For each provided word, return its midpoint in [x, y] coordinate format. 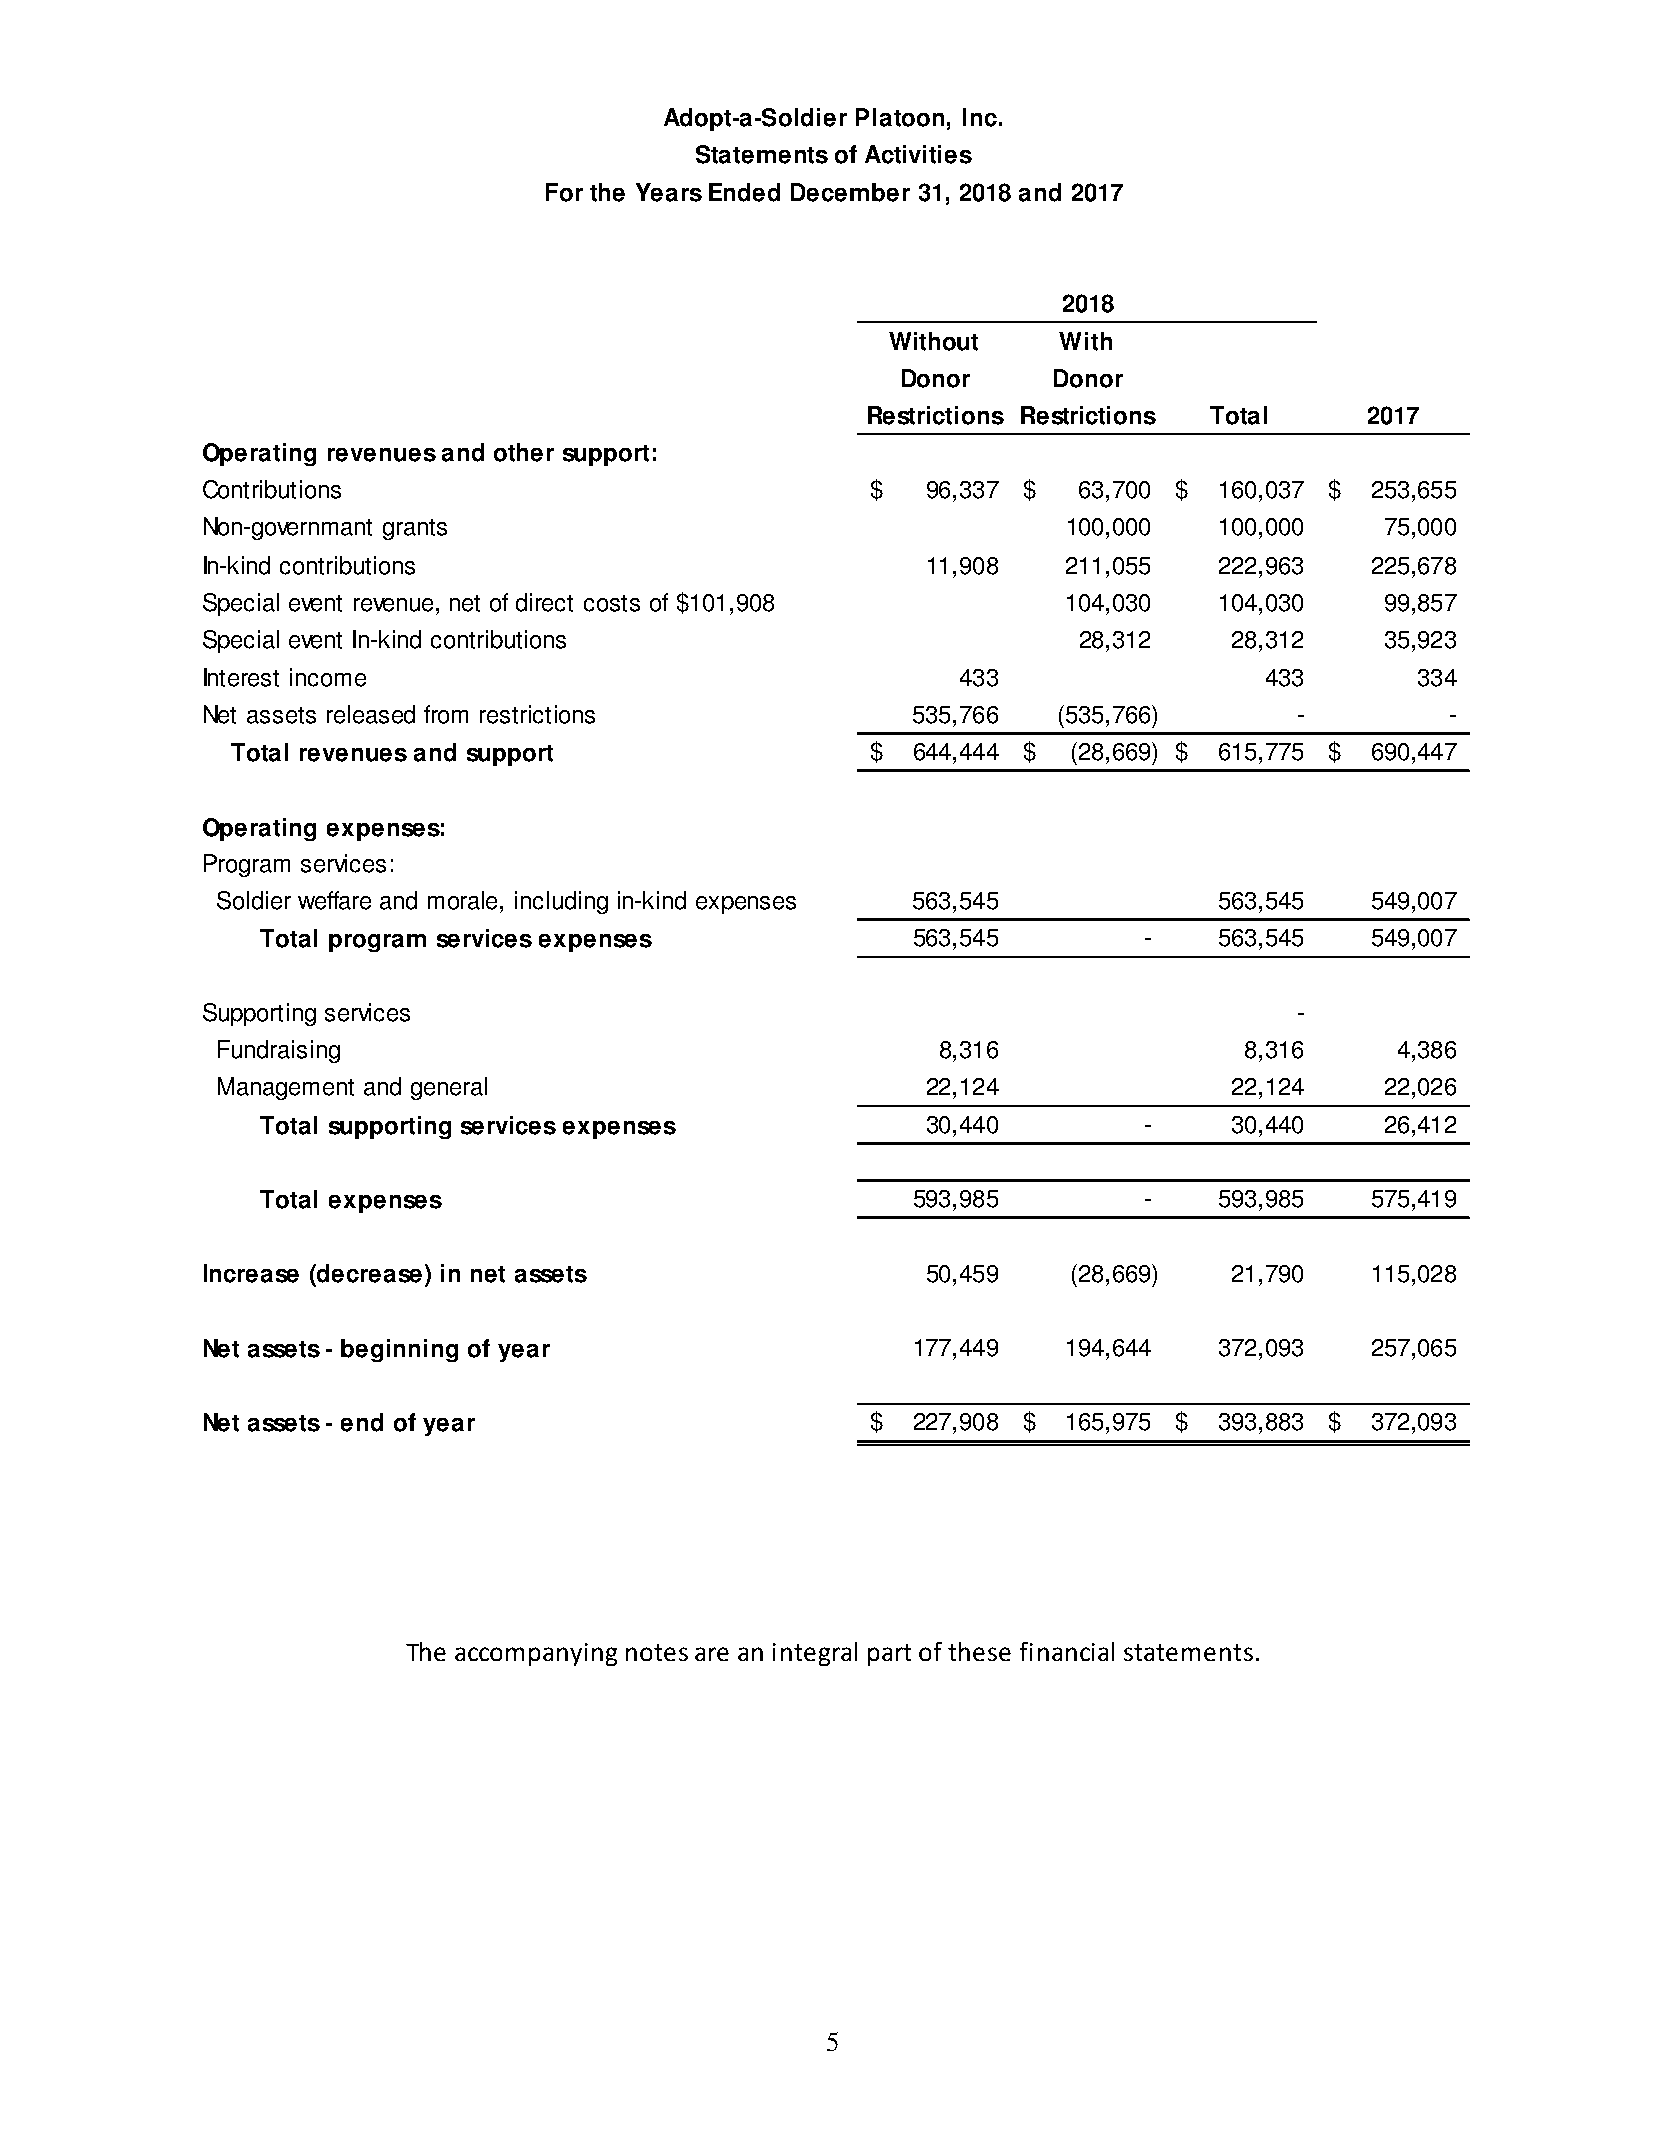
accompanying [536, 1654]
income [328, 677]
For [564, 192]
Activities [918, 154]
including [561, 902]
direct [544, 602]
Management [286, 1088]
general [449, 1088]
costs [612, 603]
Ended [744, 192]
